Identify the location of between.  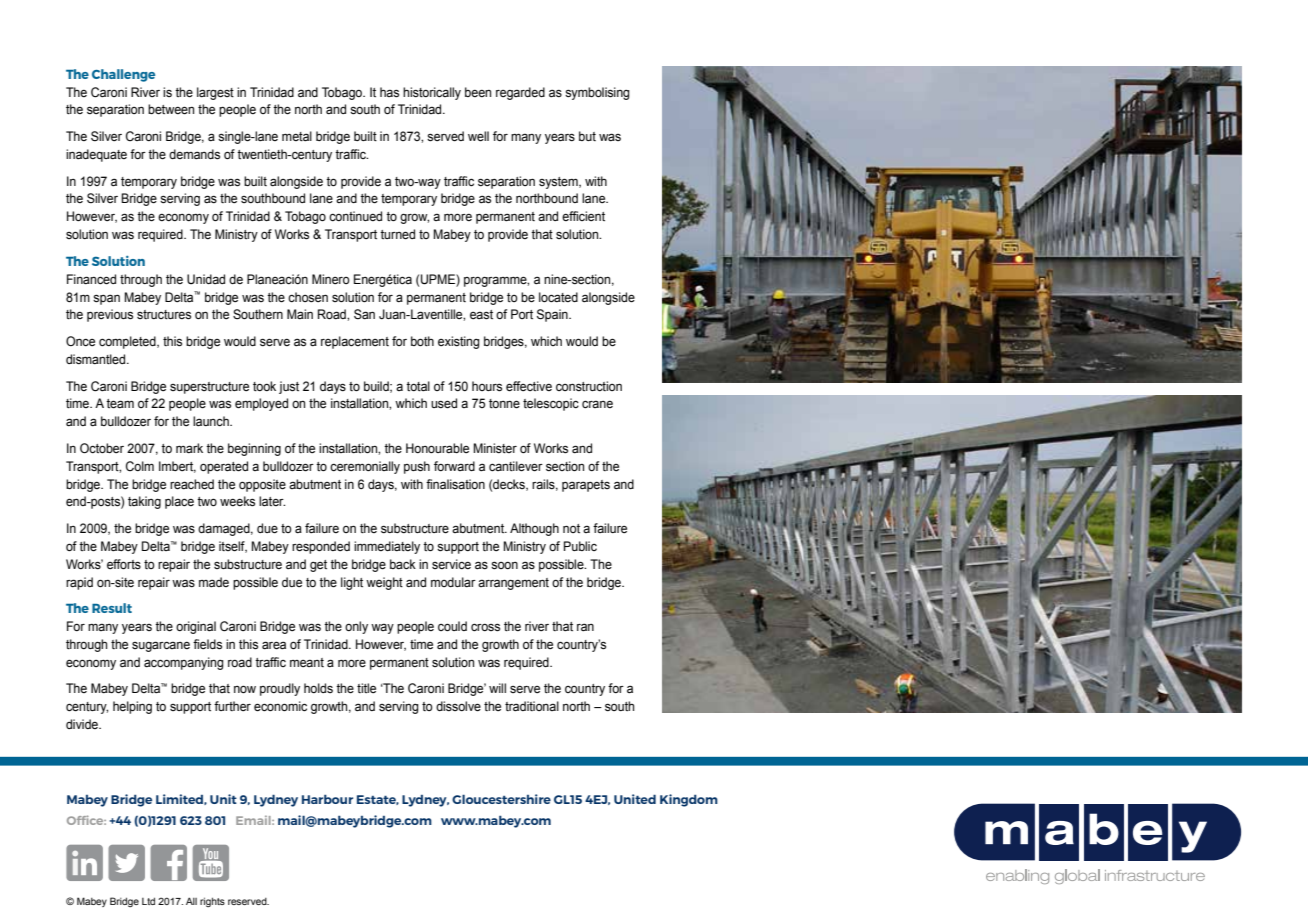
(171, 109).
